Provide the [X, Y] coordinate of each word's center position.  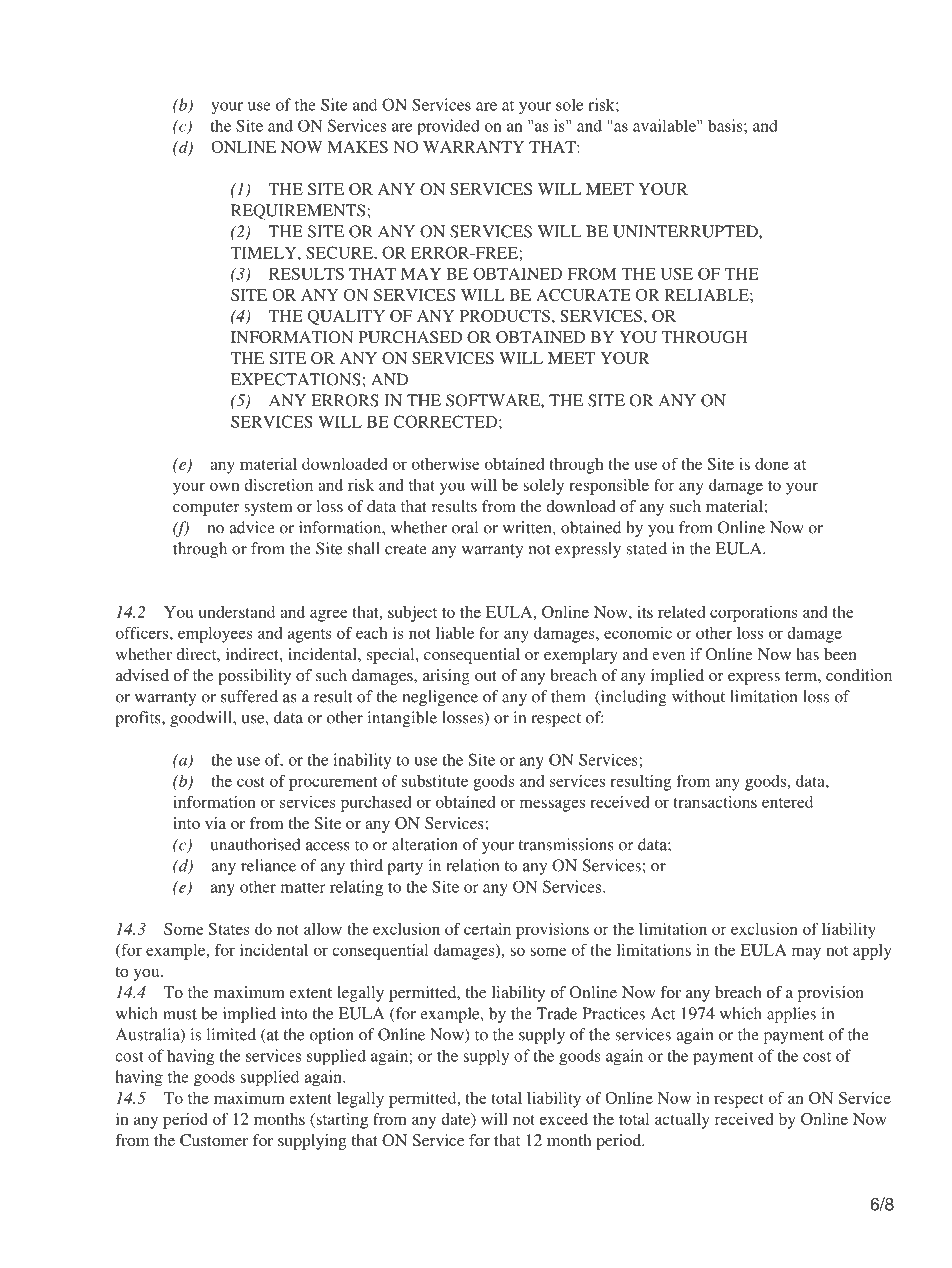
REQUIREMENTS [299, 212]
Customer [214, 1140]
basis [726, 125]
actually [682, 1121]
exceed [564, 1119]
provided [448, 127]
